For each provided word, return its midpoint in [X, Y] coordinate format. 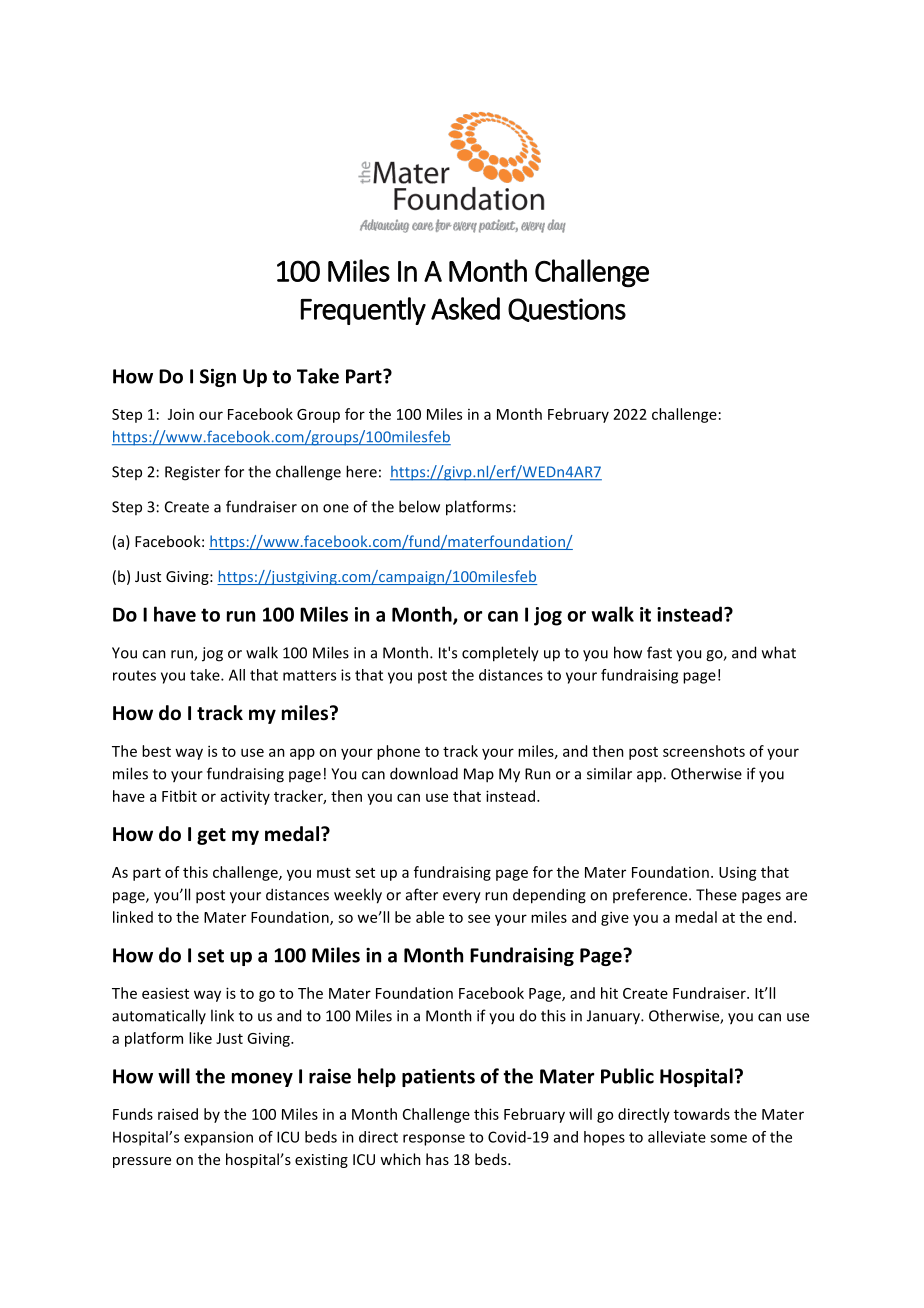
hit [609, 993]
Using [738, 874]
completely [500, 654]
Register [192, 473]
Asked [465, 308]
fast [659, 652]
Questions [567, 310]
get [211, 836]
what [779, 652]
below [419, 506]
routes [134, 675]
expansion [218, 1138]
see [479, 918]
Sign [218, 378]
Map [479, 775]
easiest [165, 993]
